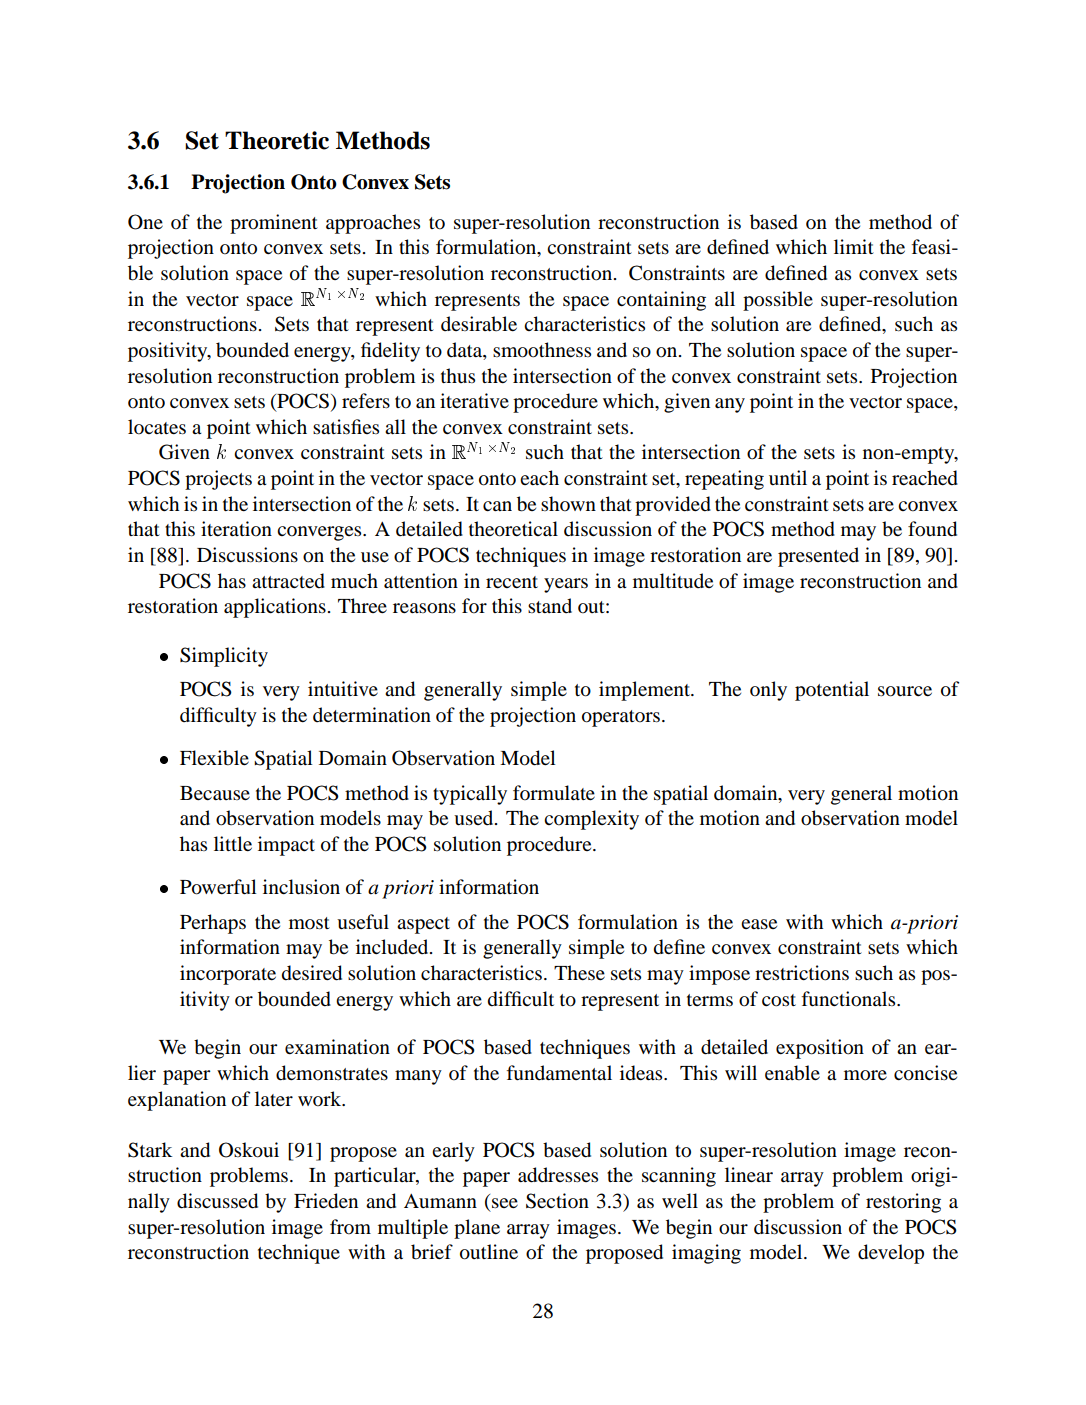 This page has height=1405, width=1086. I want to click on stand, so click(550, 605).
